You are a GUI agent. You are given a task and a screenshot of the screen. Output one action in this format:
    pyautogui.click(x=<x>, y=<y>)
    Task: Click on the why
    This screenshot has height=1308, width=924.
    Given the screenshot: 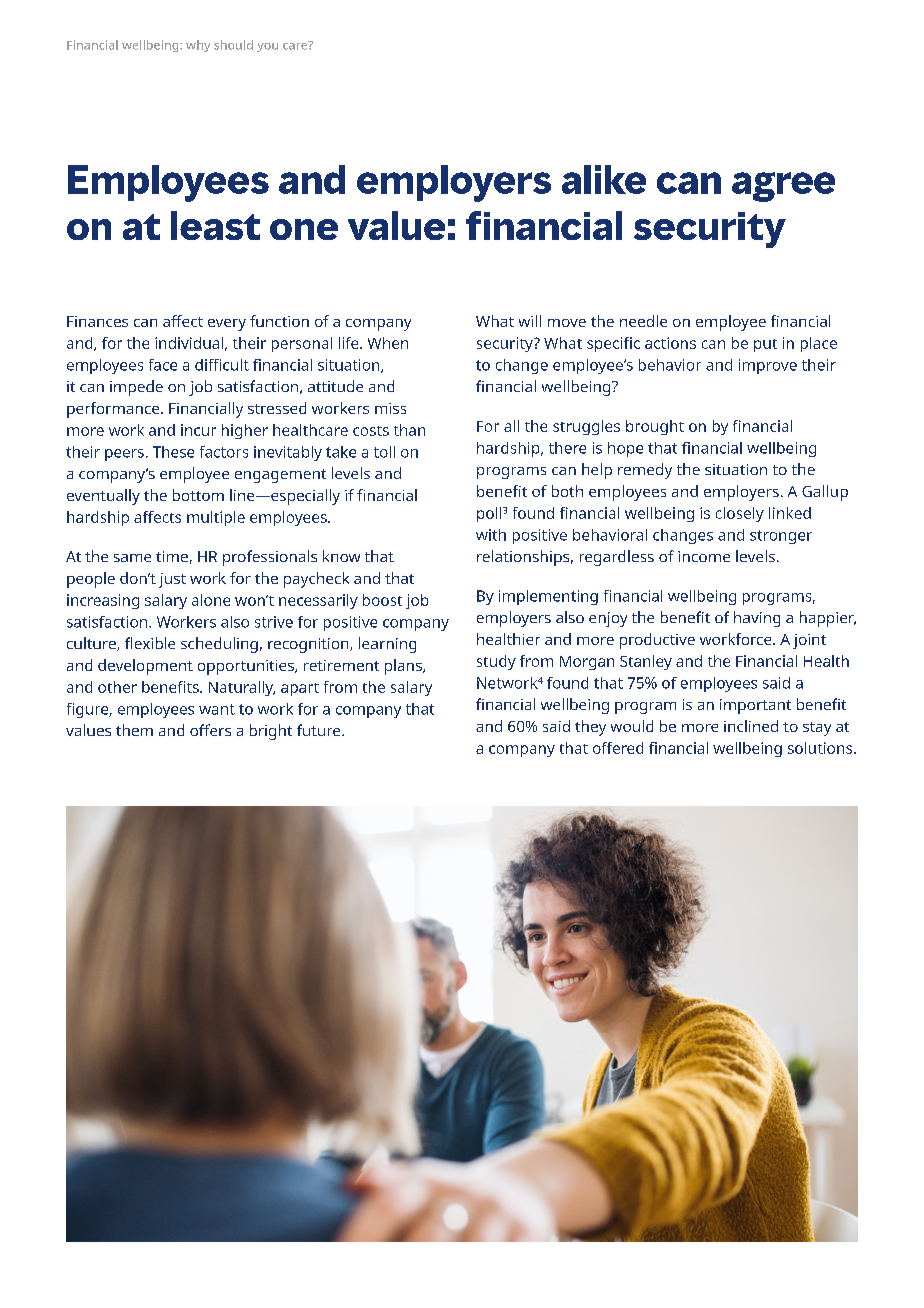 What is the action you would take?
    pyautogui.click(x=198, y=46)
